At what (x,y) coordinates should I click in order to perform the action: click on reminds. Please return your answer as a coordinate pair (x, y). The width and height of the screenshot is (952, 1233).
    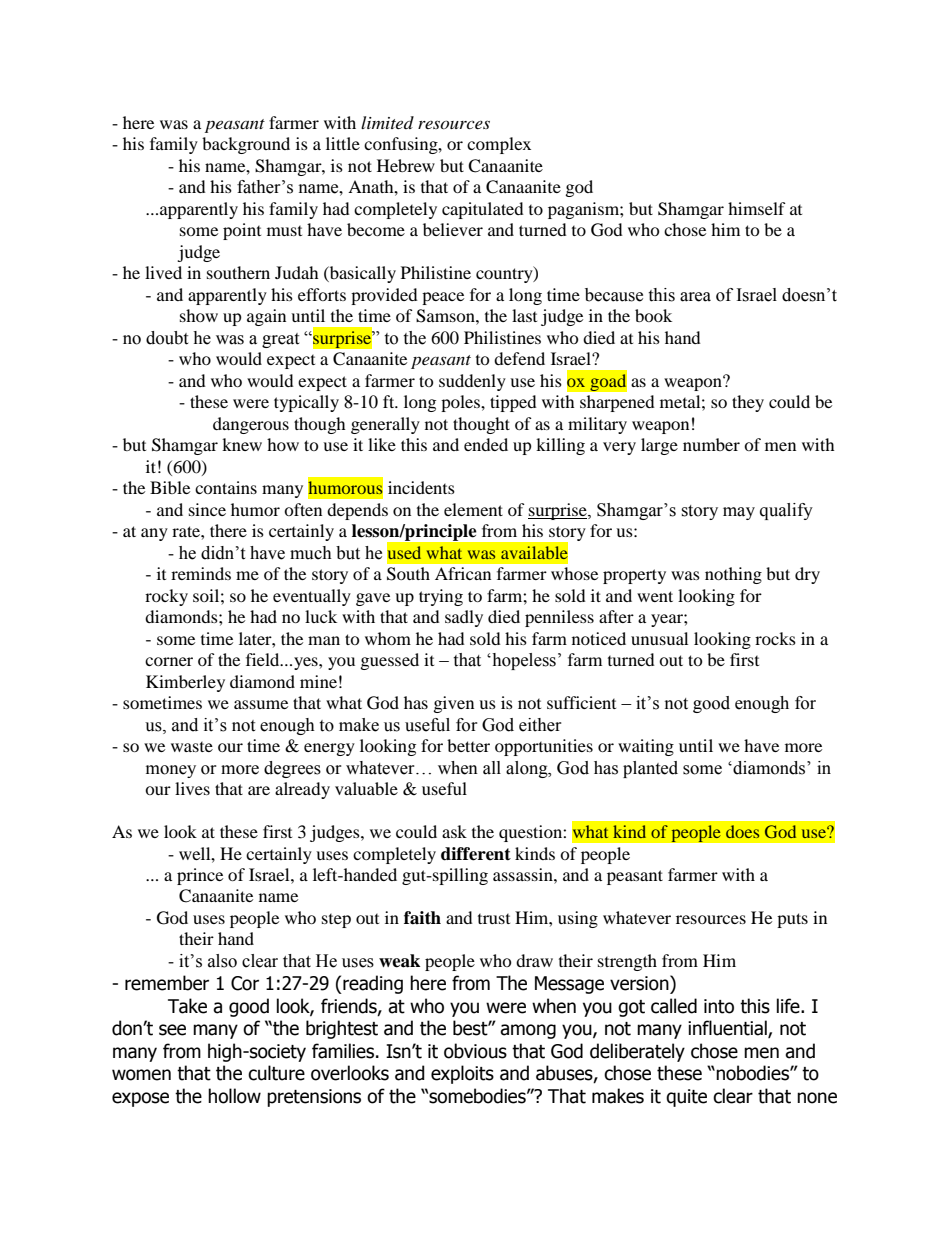
    Looking at the image, I should click on (201, 573).
